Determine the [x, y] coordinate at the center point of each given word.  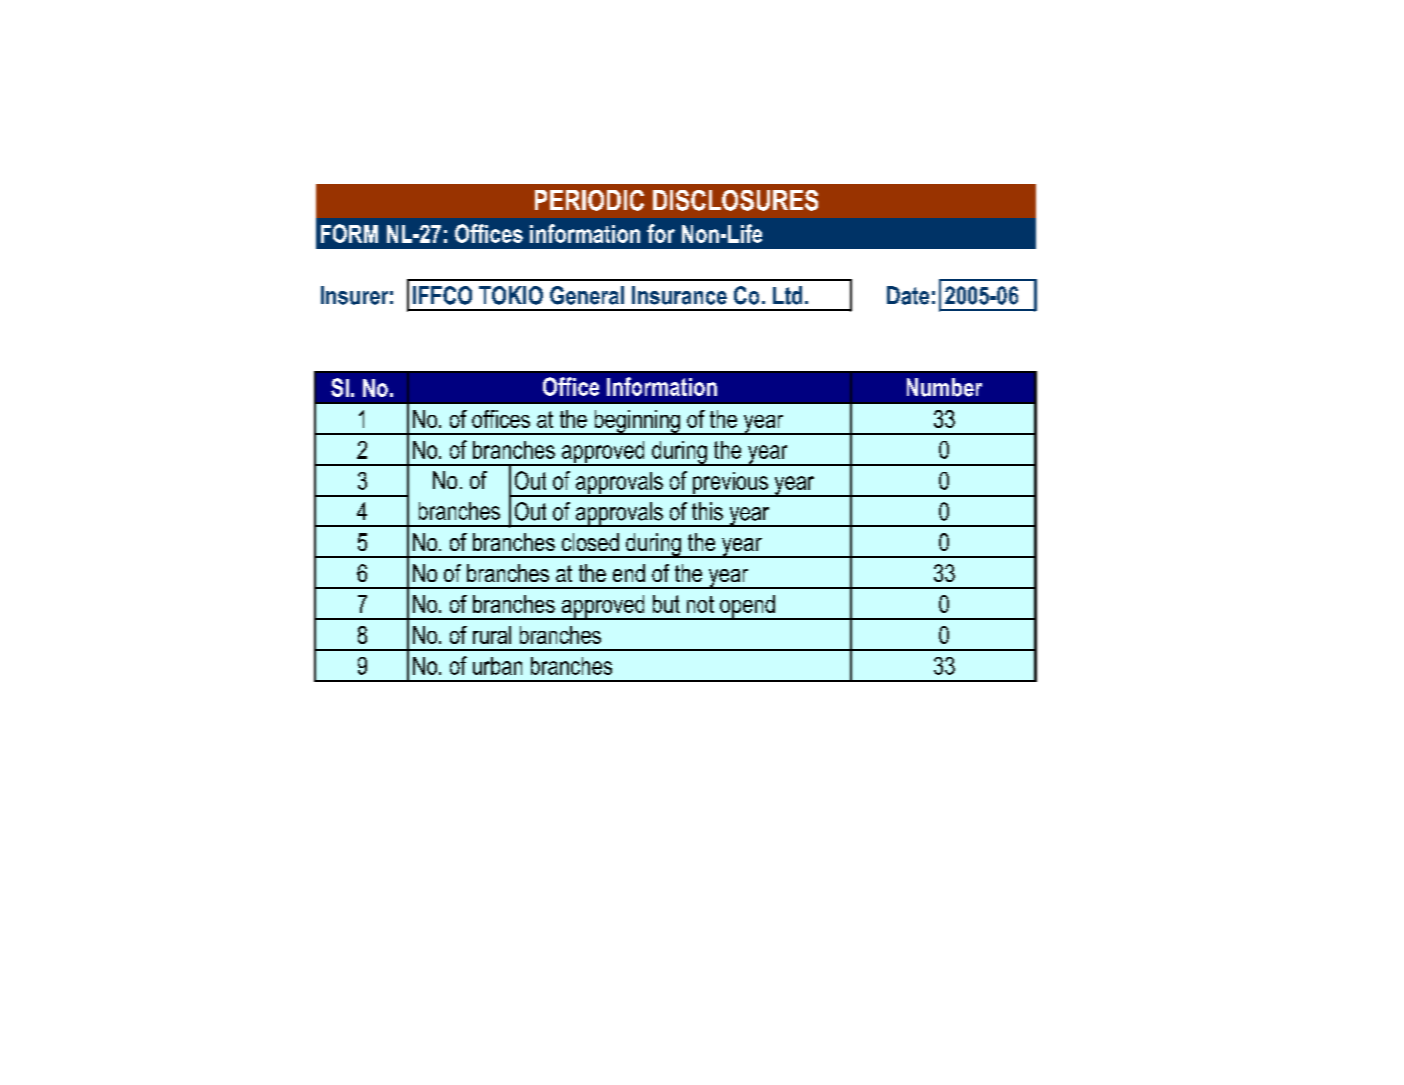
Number [944, 387]
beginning [637, 422]
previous [730, 484]
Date [908, 295]
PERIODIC [589, 200]
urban [497, 666]
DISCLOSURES [735, 200]
